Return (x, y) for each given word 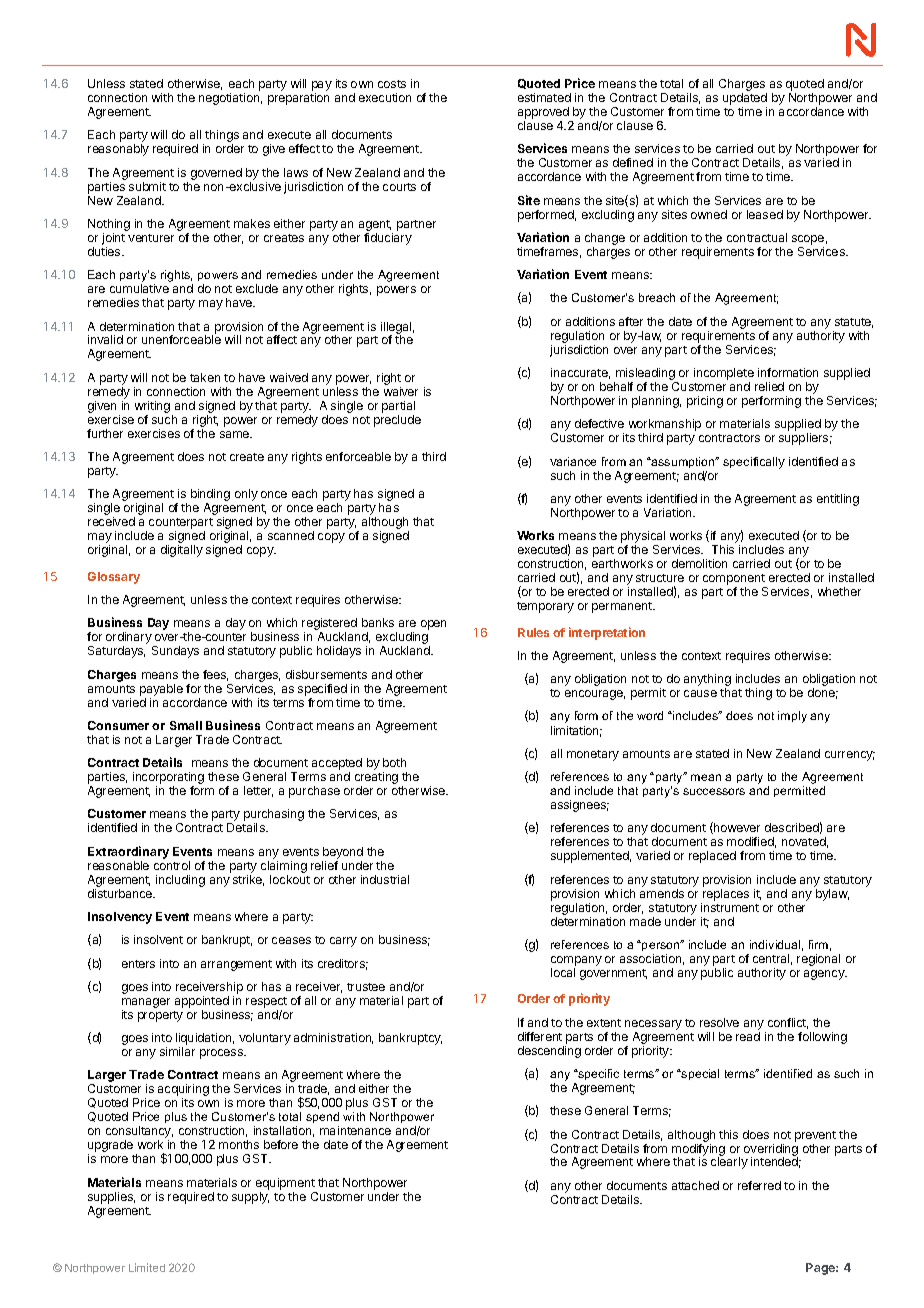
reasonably (118, 150)
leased (765, 214)
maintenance (355, 1130)
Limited (147, 1267)
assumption (683, 462)
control (172, 865)
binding (210, 496)
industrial (385, 879)
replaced (712, 857)
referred (759, 1185)
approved (544, 114)
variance (573, 461)
